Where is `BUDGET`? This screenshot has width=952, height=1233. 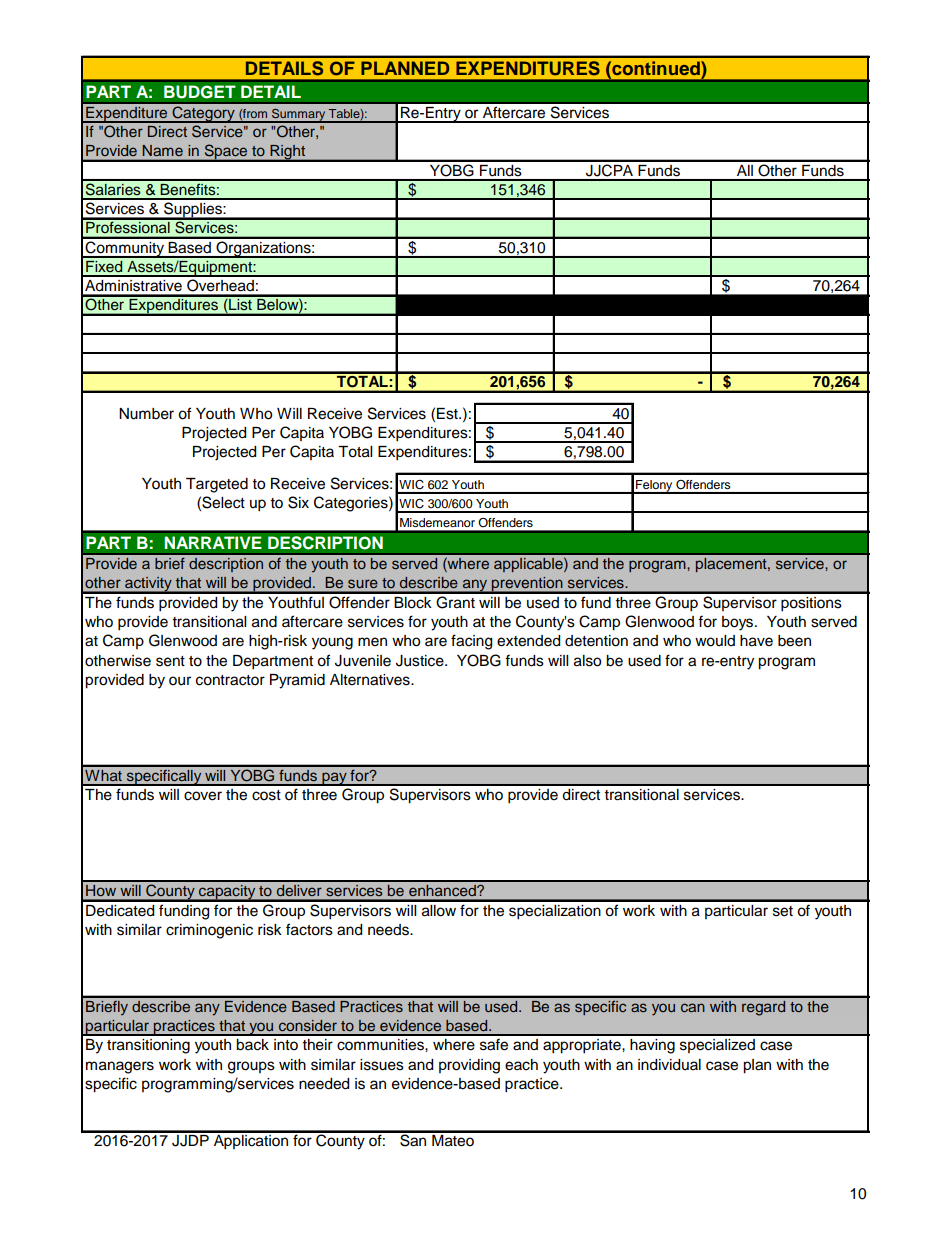 BUDGET is located at coordinates (200, 92).
